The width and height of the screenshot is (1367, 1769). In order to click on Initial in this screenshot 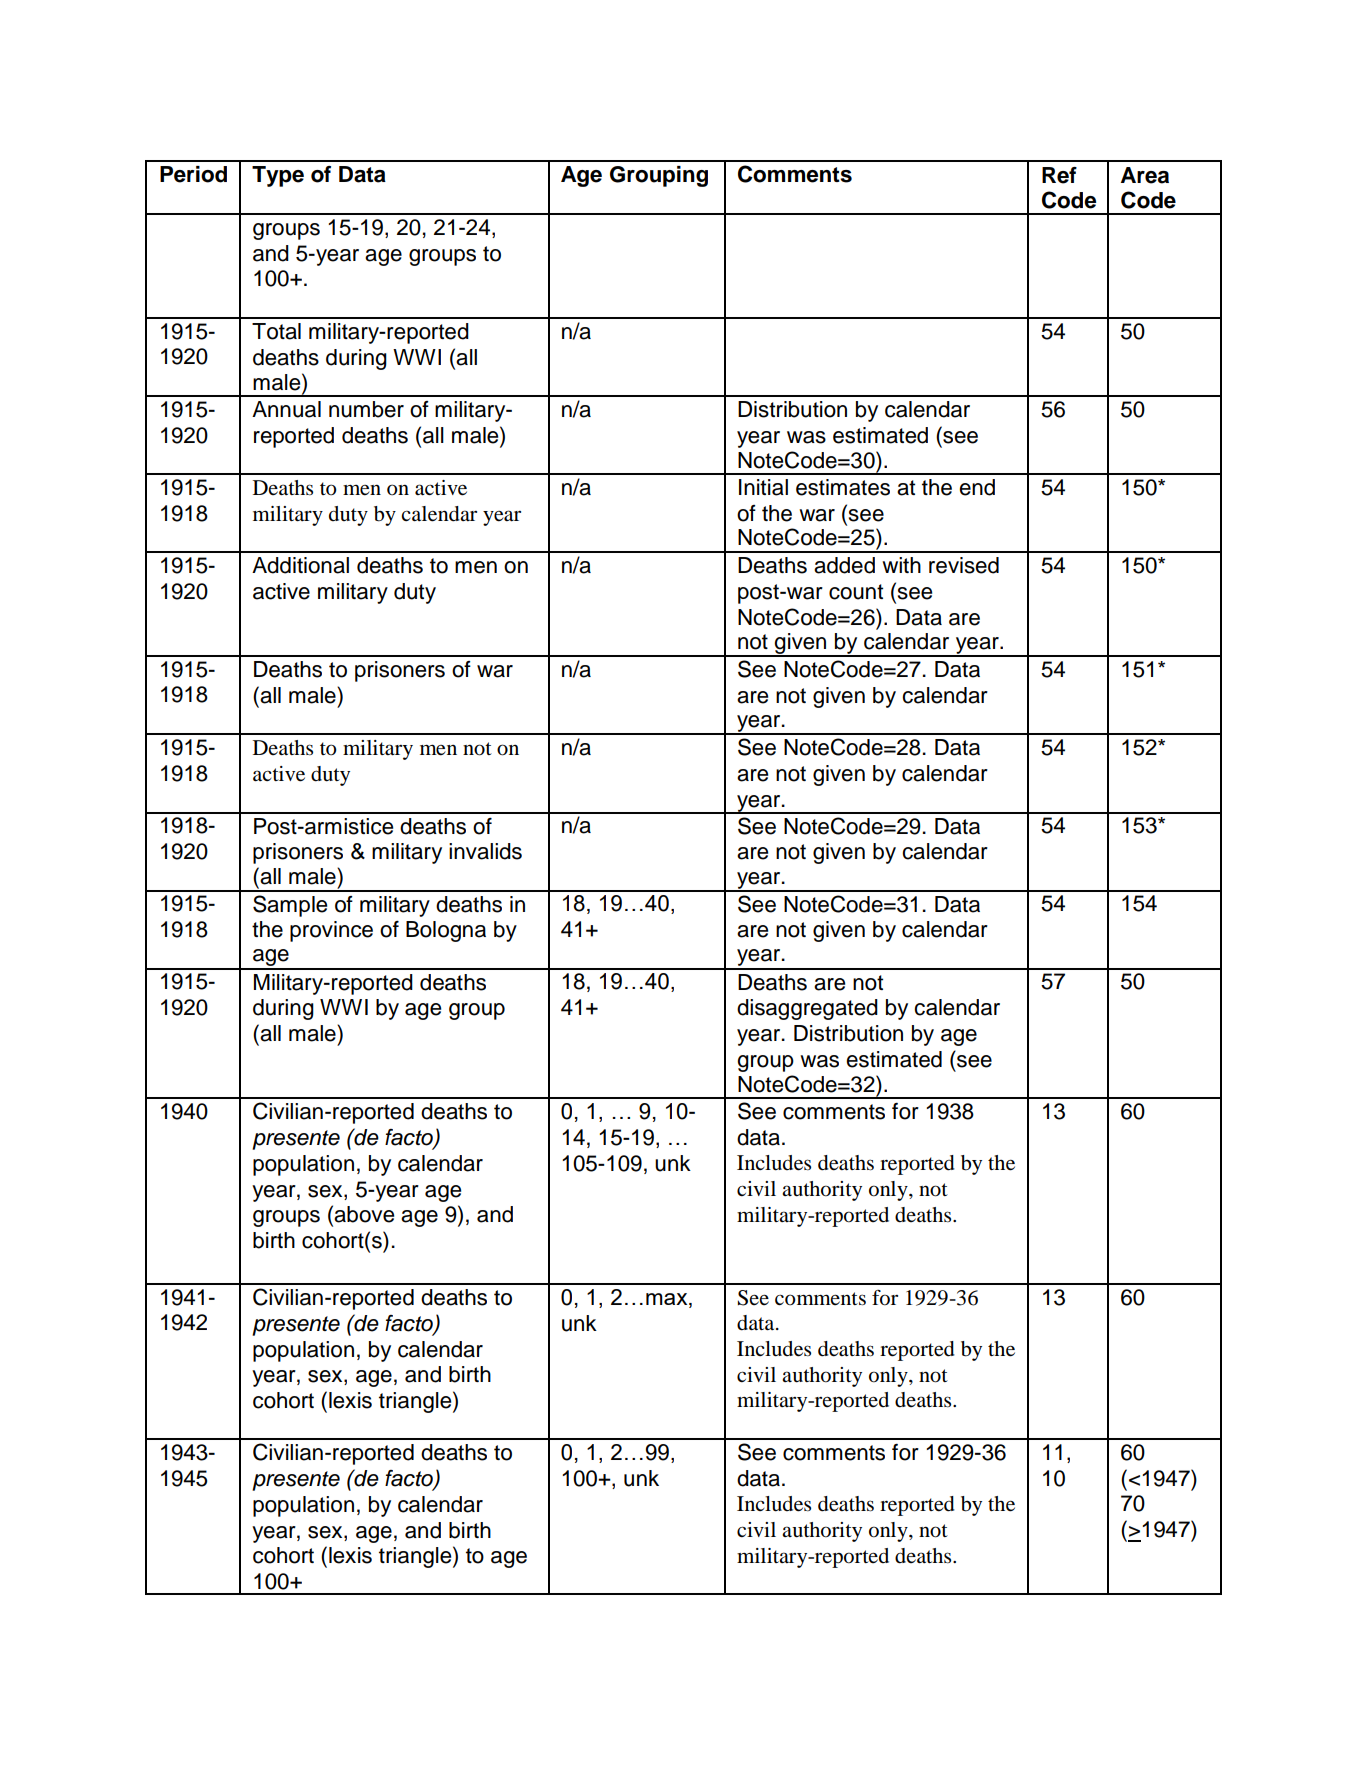, I will do `click(763, 487)`.
